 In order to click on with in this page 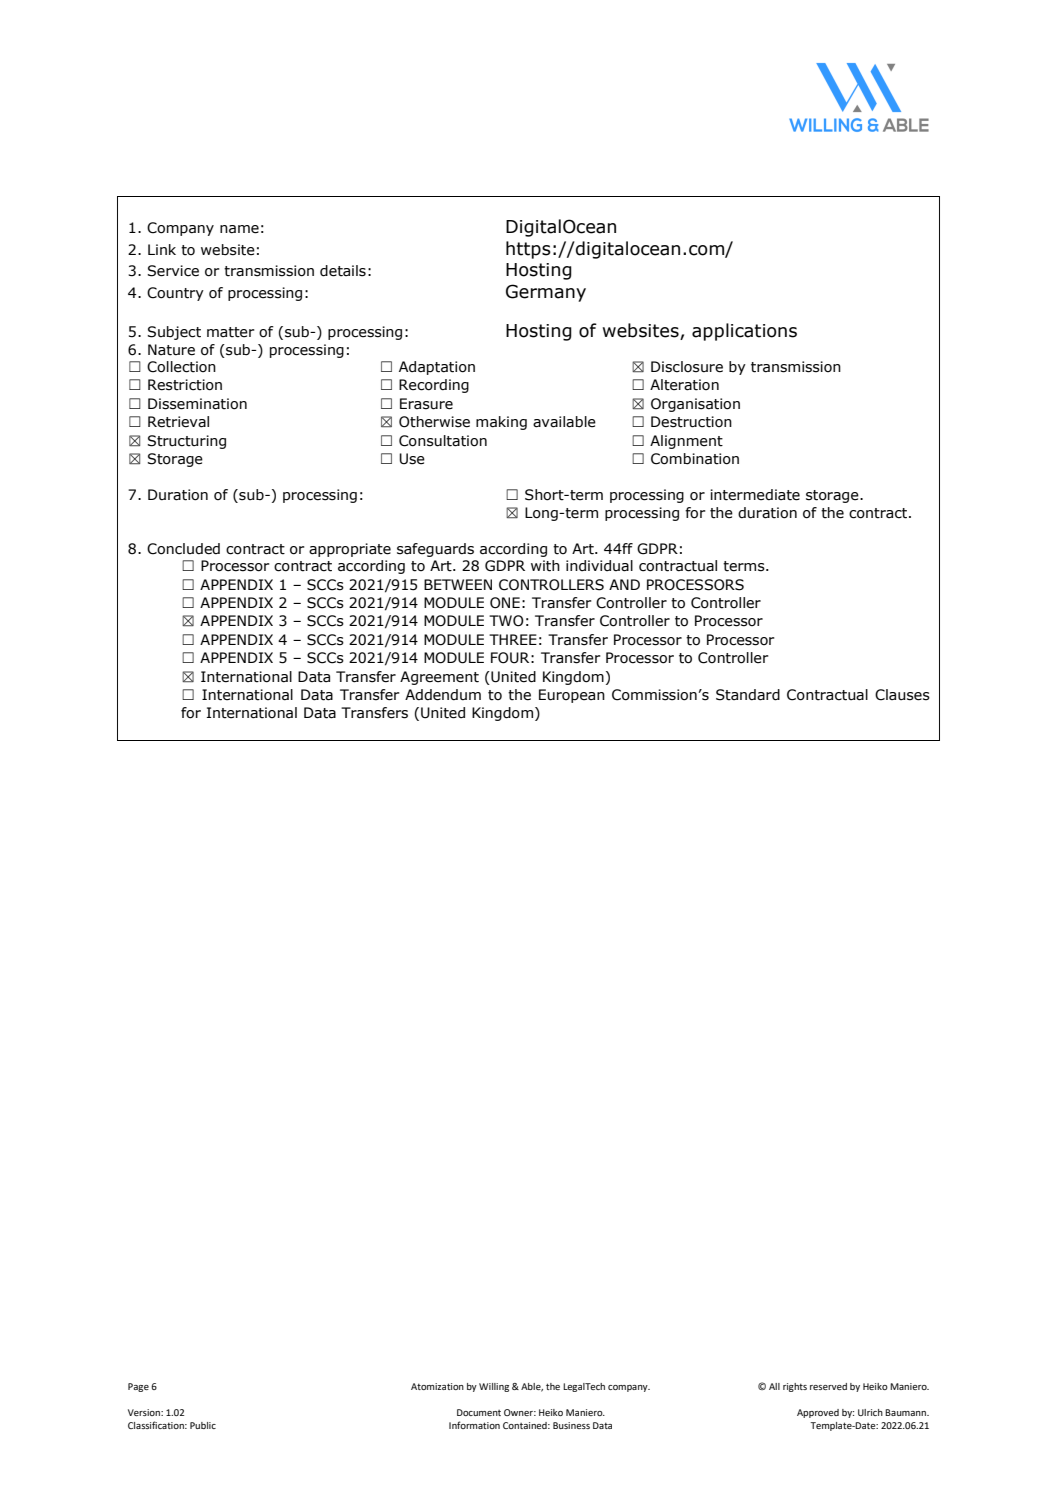, I will do `click(545, 566)`.
